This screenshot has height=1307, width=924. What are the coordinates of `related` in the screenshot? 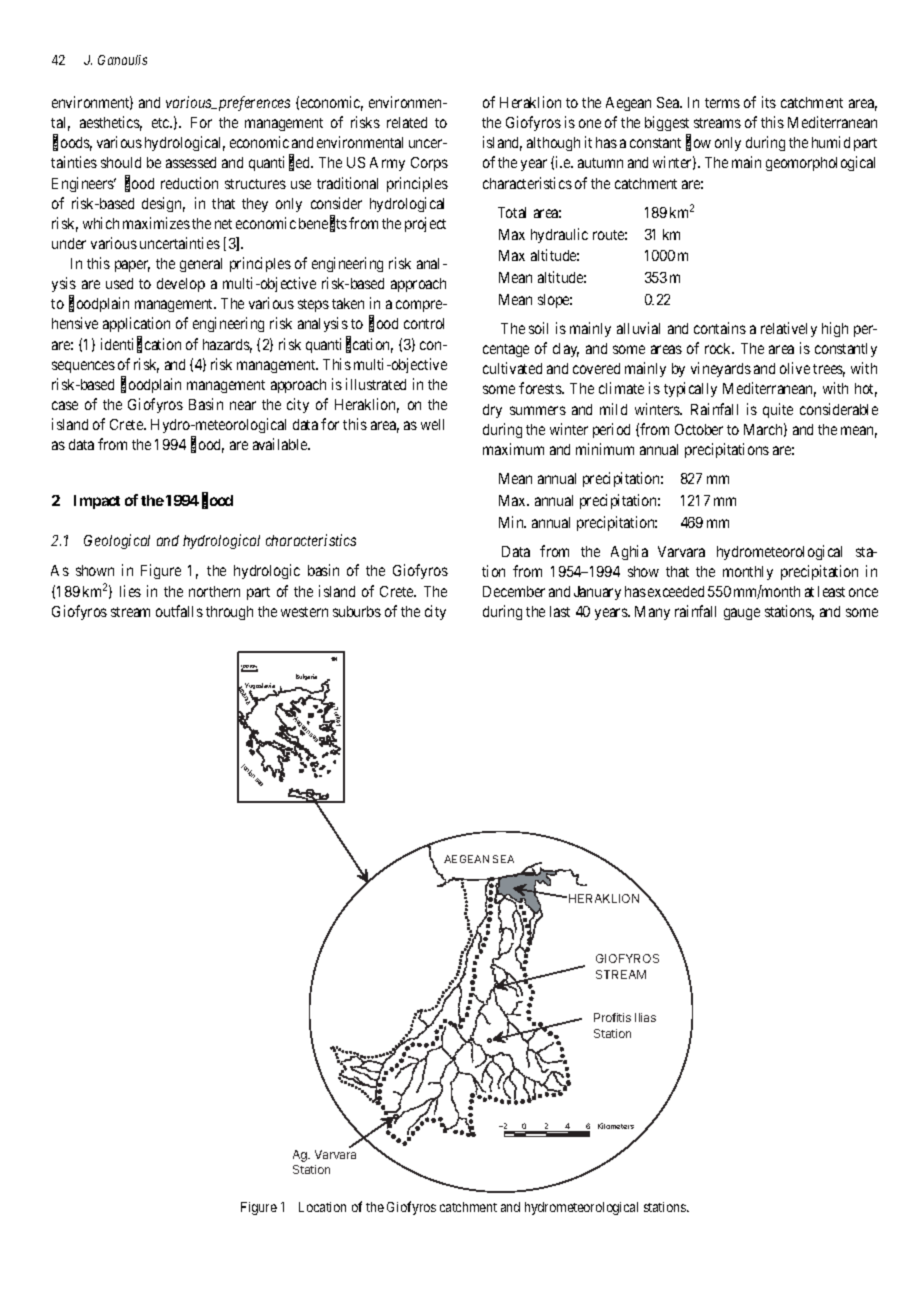 It's located at (407, 122).
